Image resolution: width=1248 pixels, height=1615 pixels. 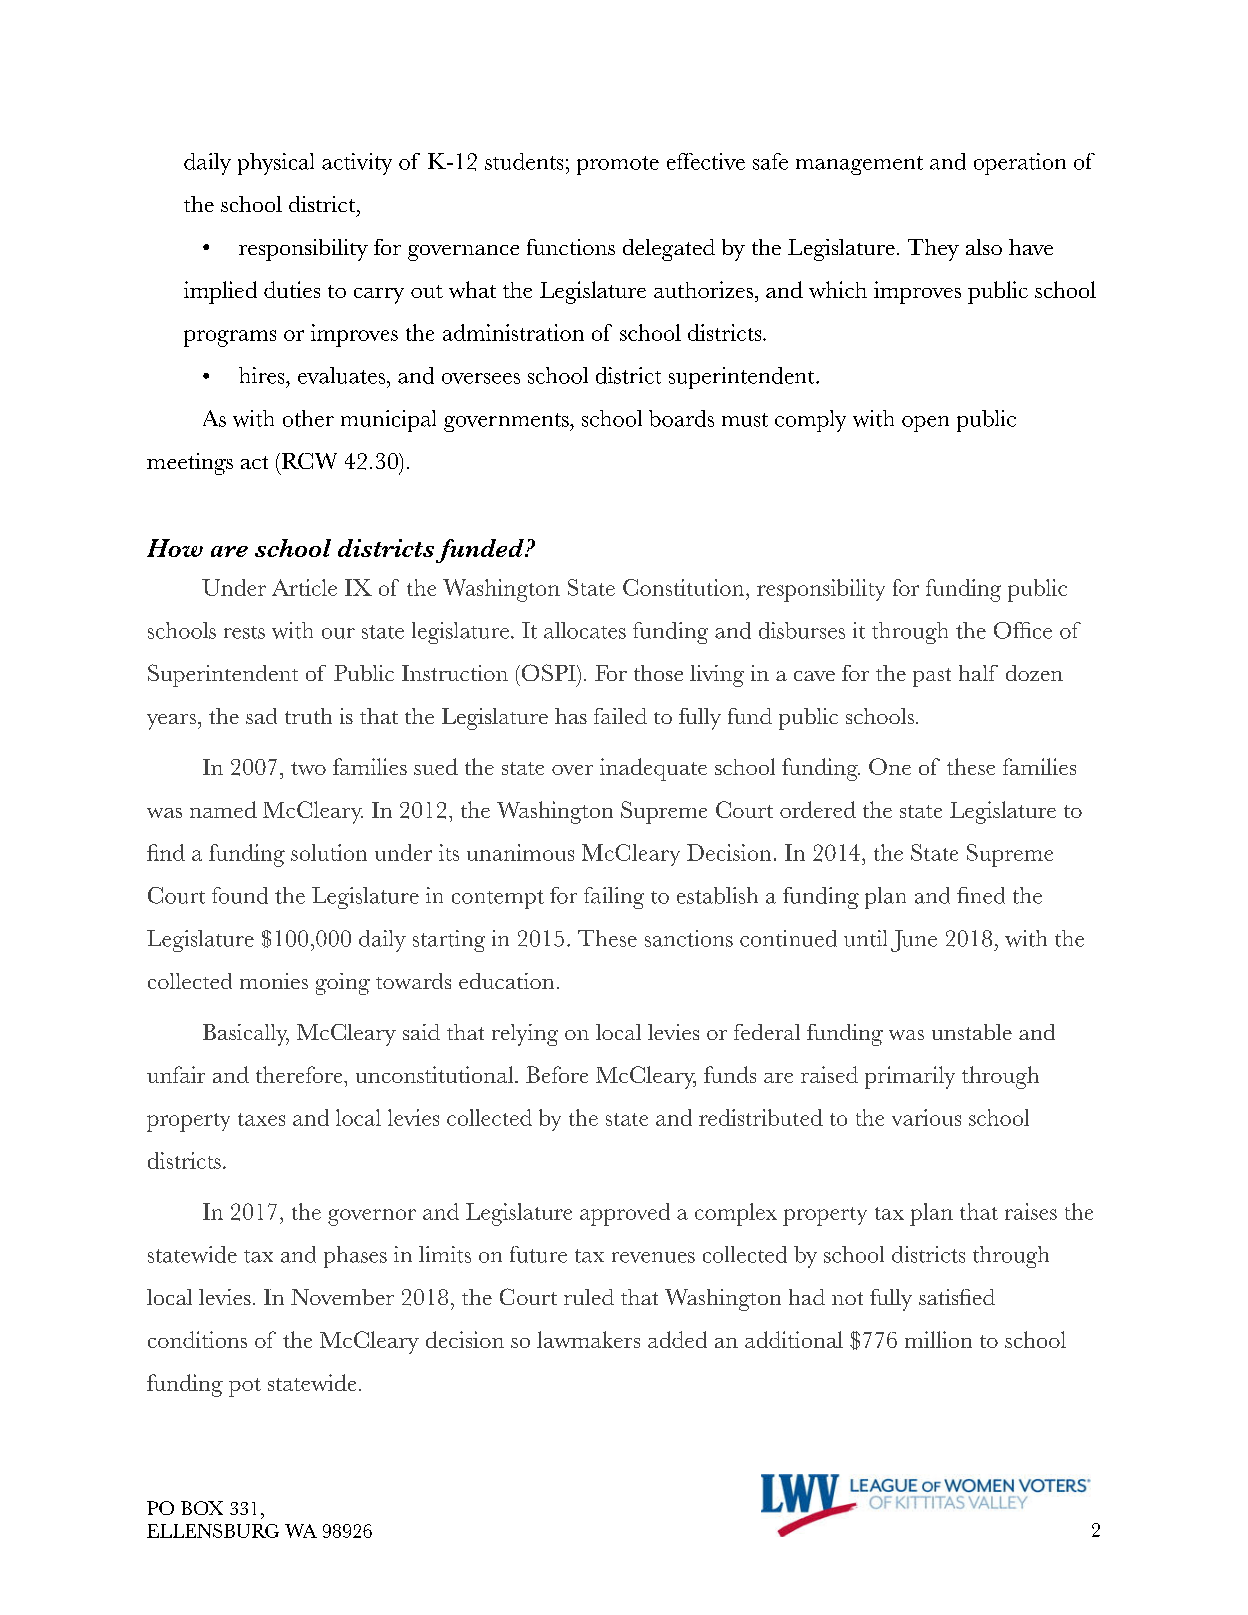 What do you see at coordinates (202, 1508) in the image?
I see `BOX` at bounding box center [202, 1508].
